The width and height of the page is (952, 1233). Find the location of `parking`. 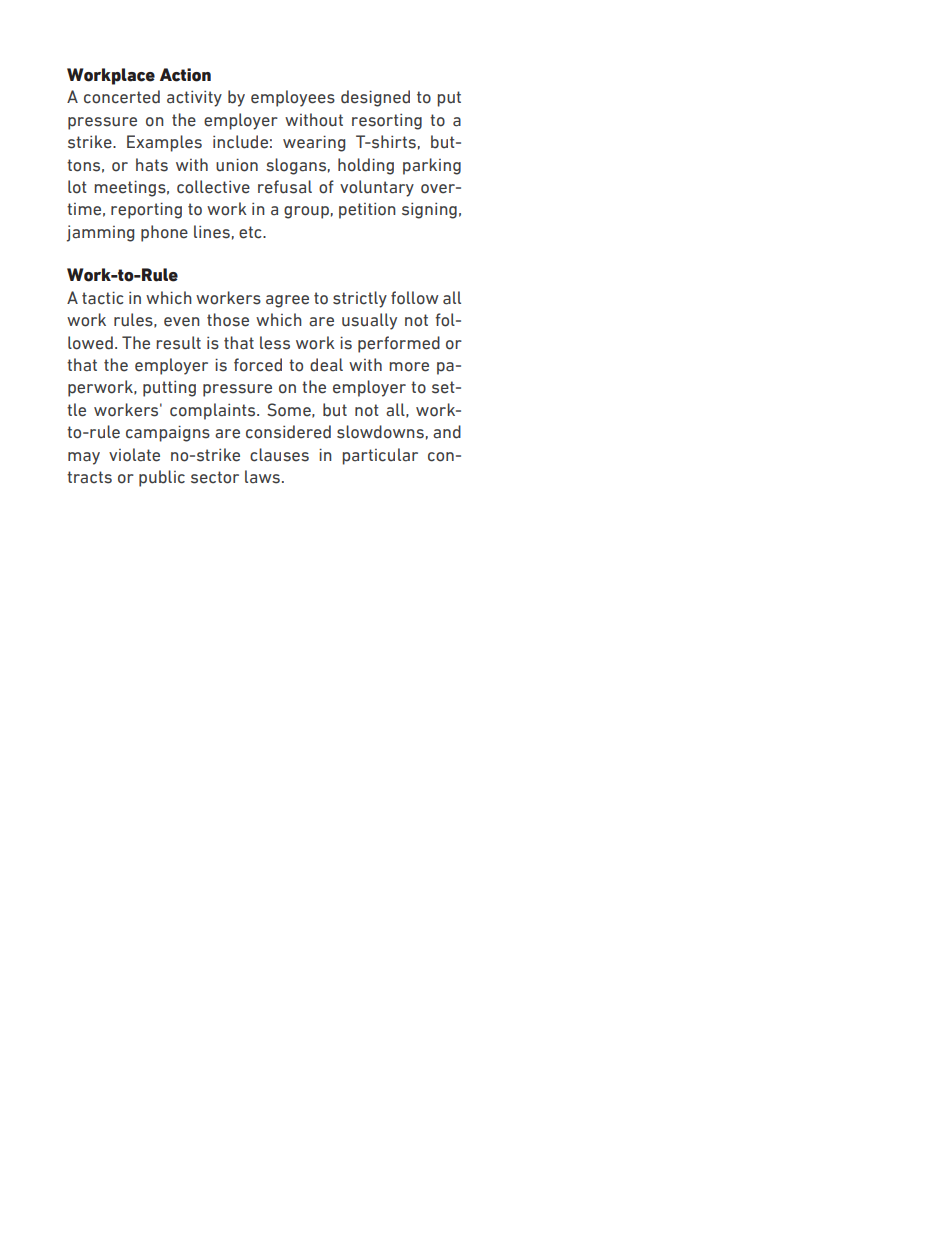

parking is located at coordinates (432, 166).
